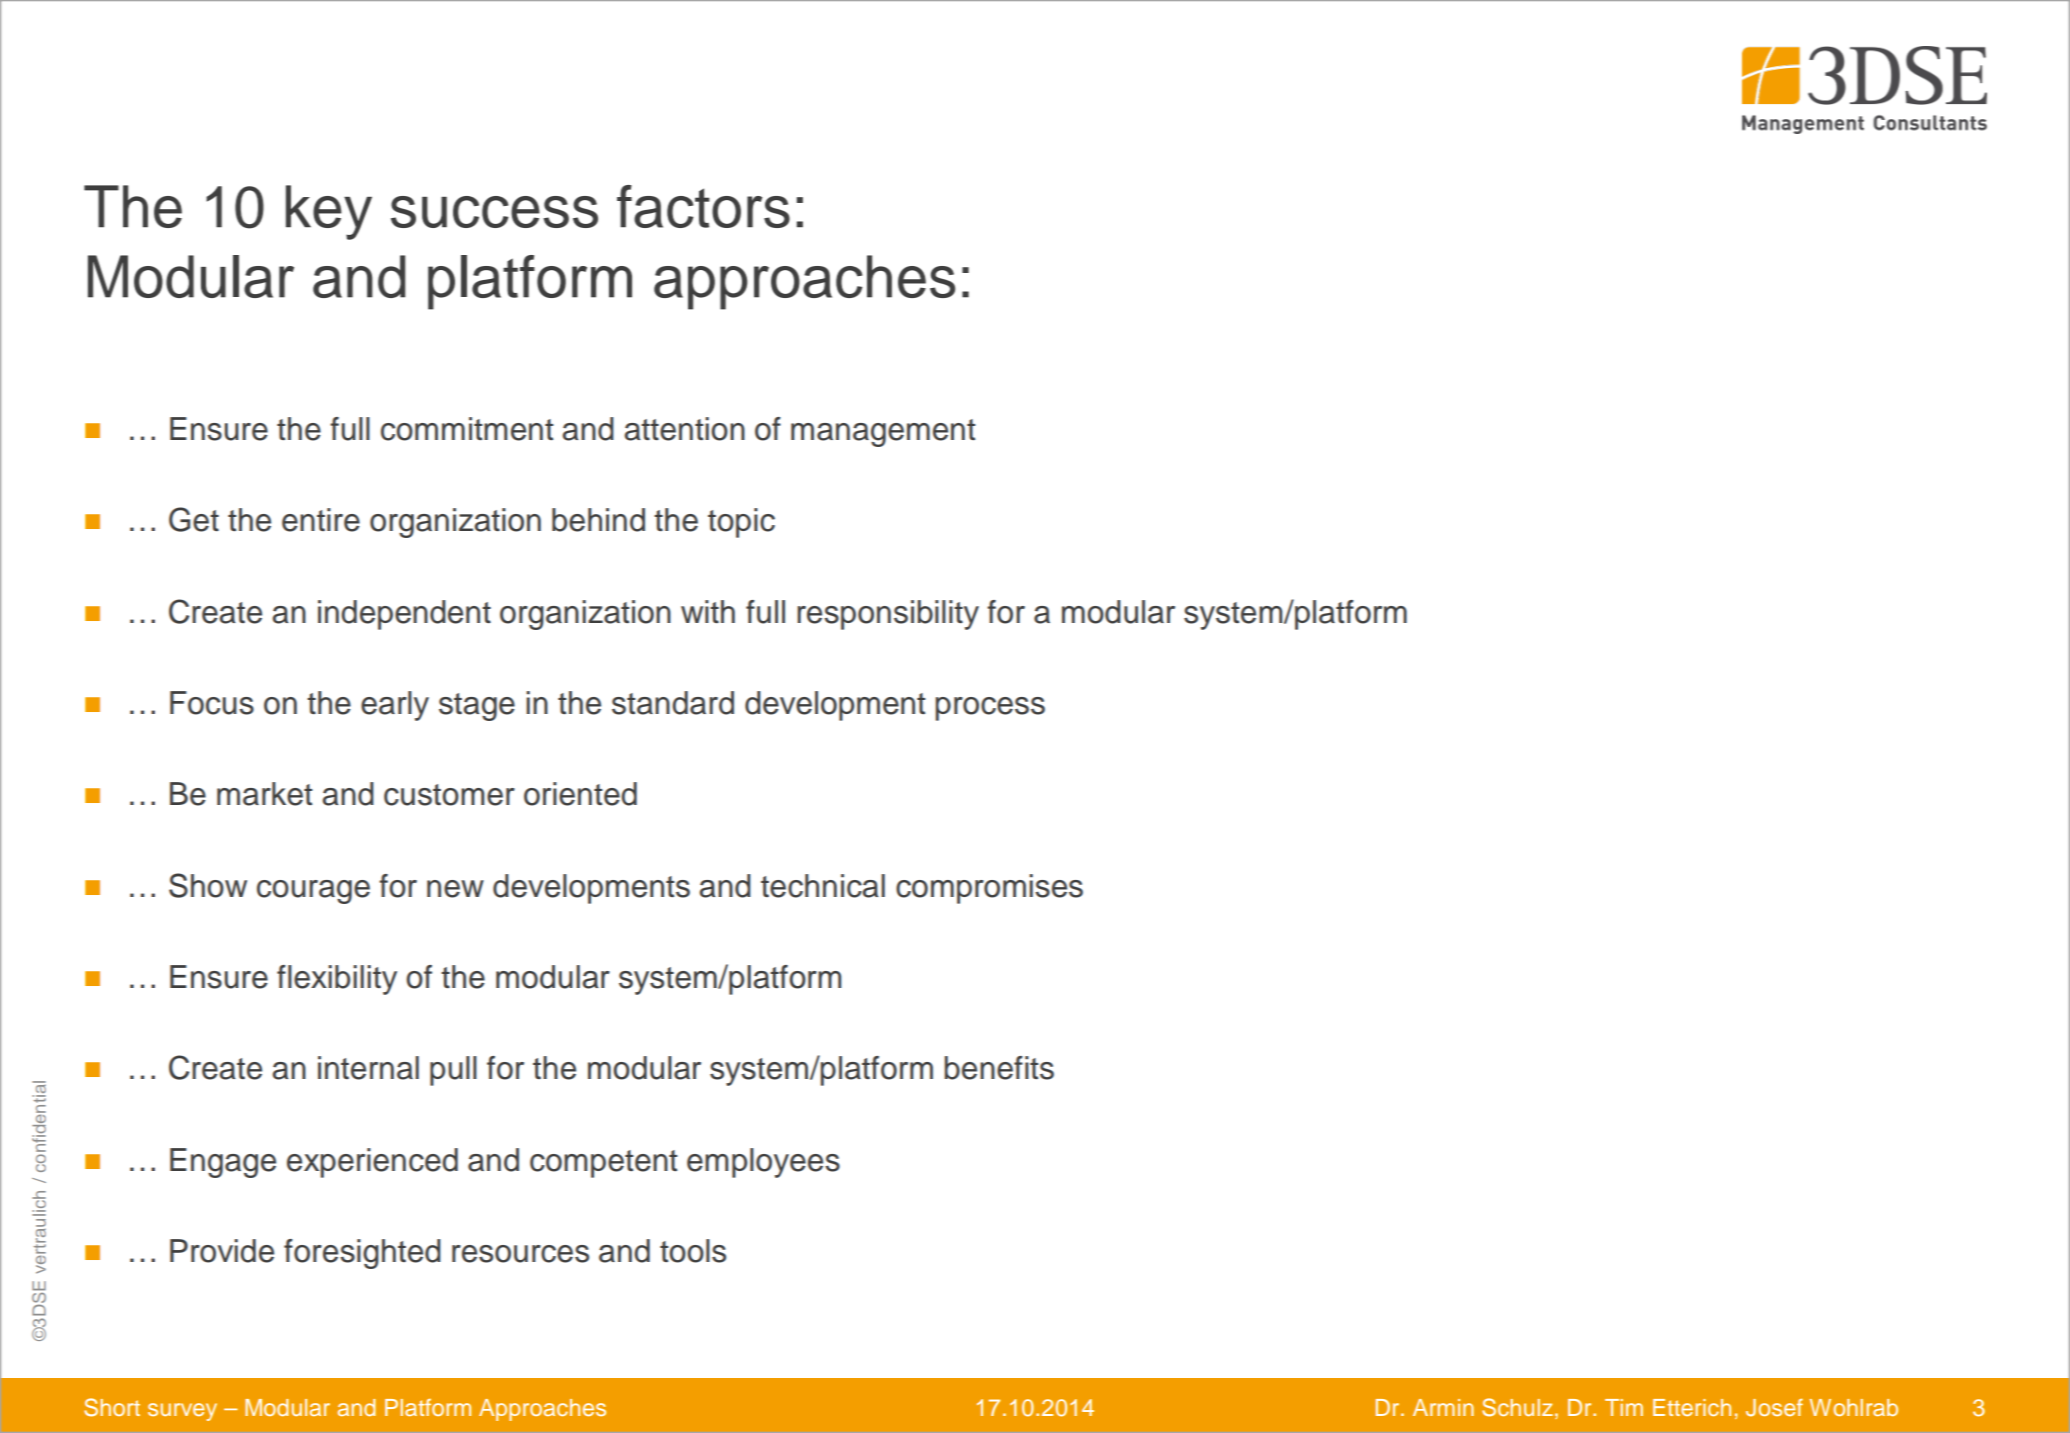 The image size is (2070, 1433). What do you see at coordinates (703, 206) in the page?
I see `factors` at bounding box center [703, 206].
